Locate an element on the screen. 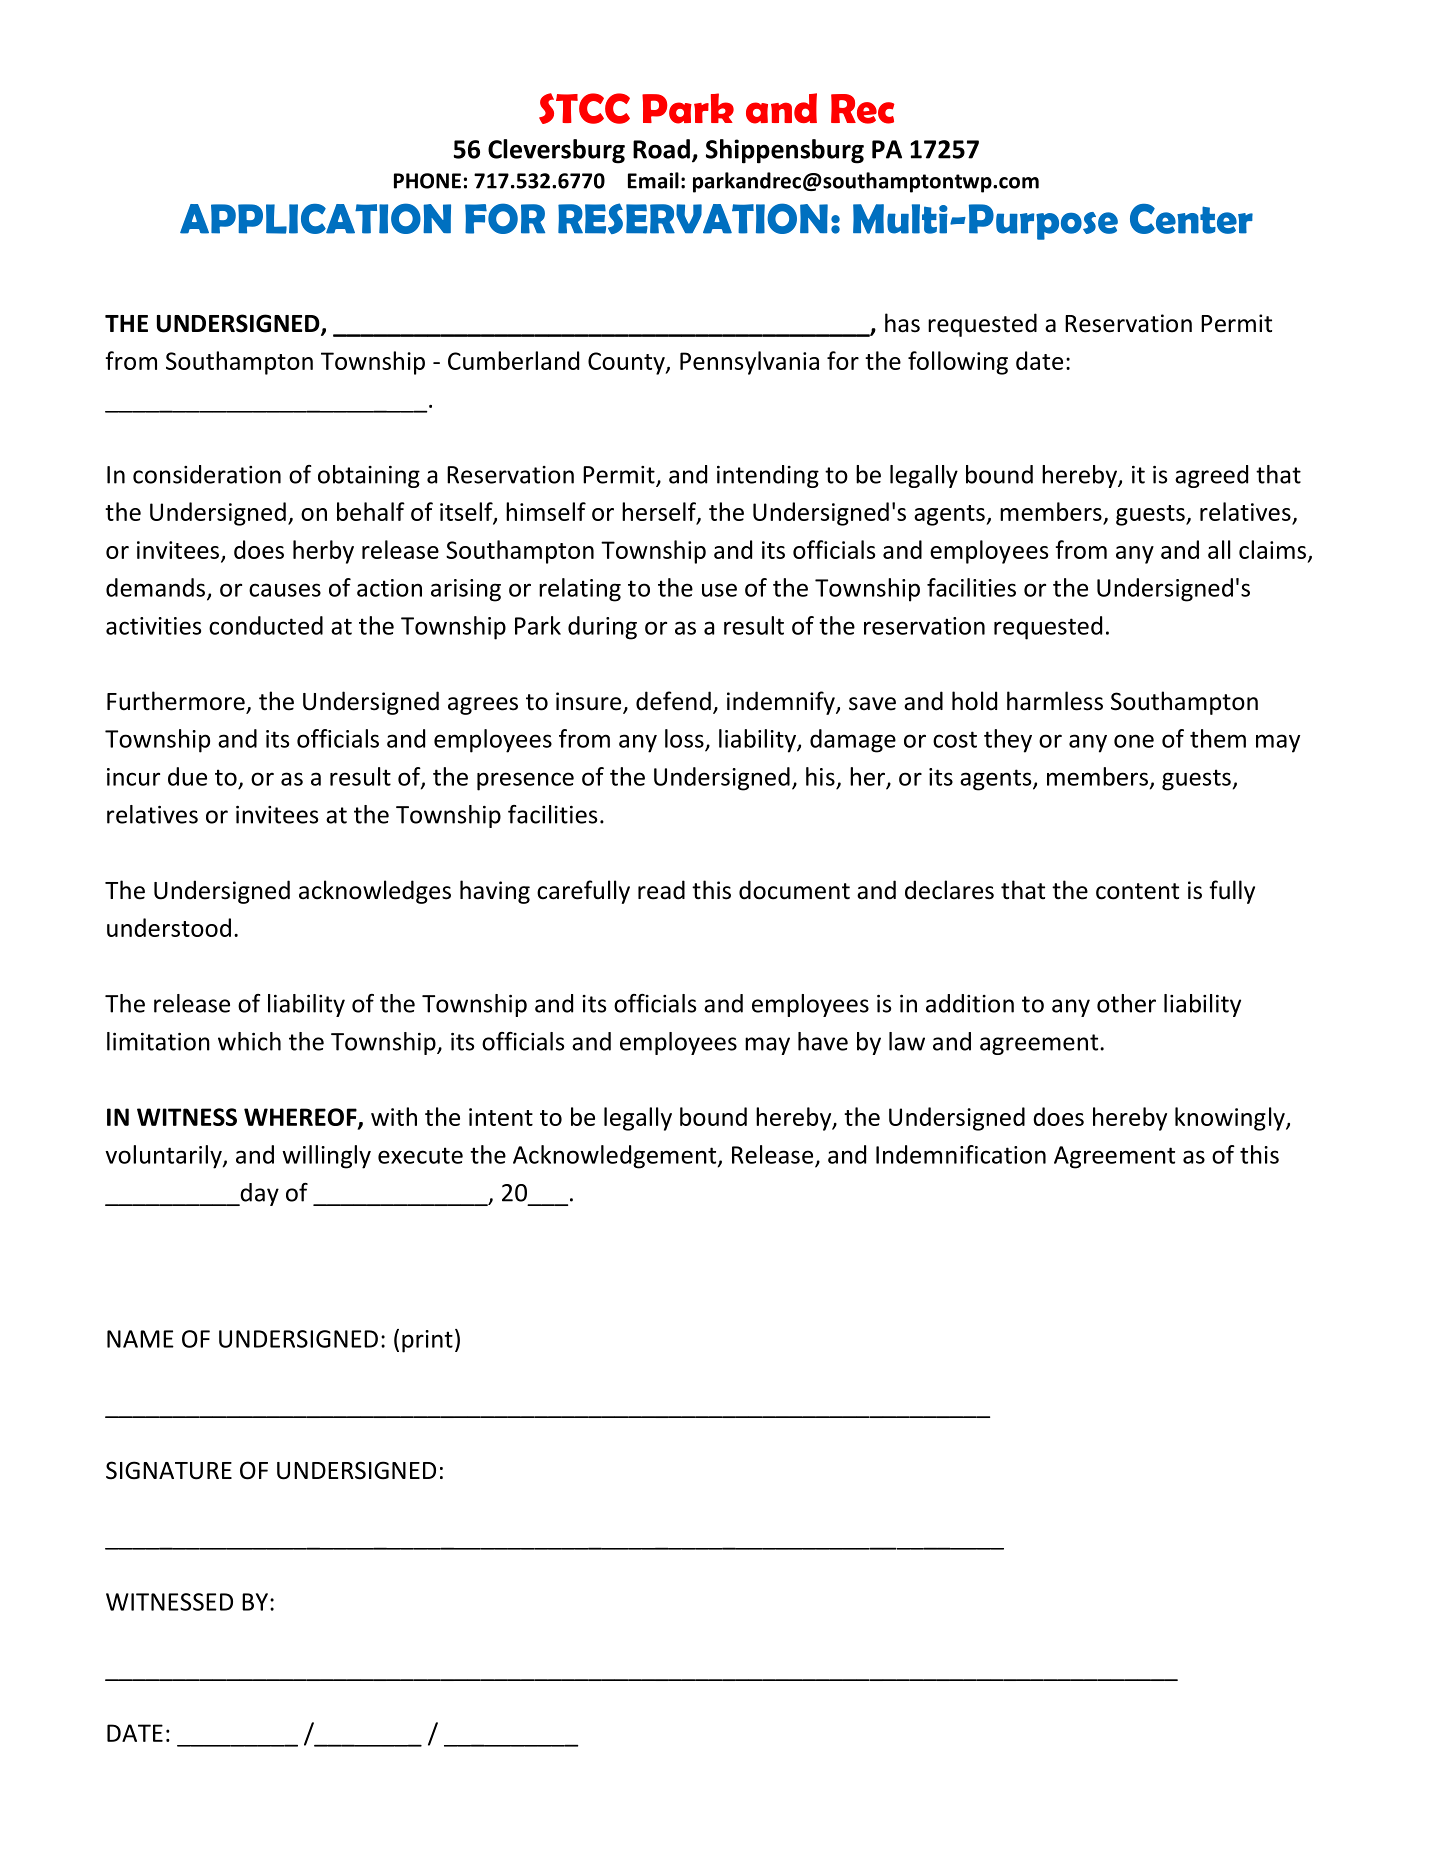  intending is located at coordinates (768, 476).
